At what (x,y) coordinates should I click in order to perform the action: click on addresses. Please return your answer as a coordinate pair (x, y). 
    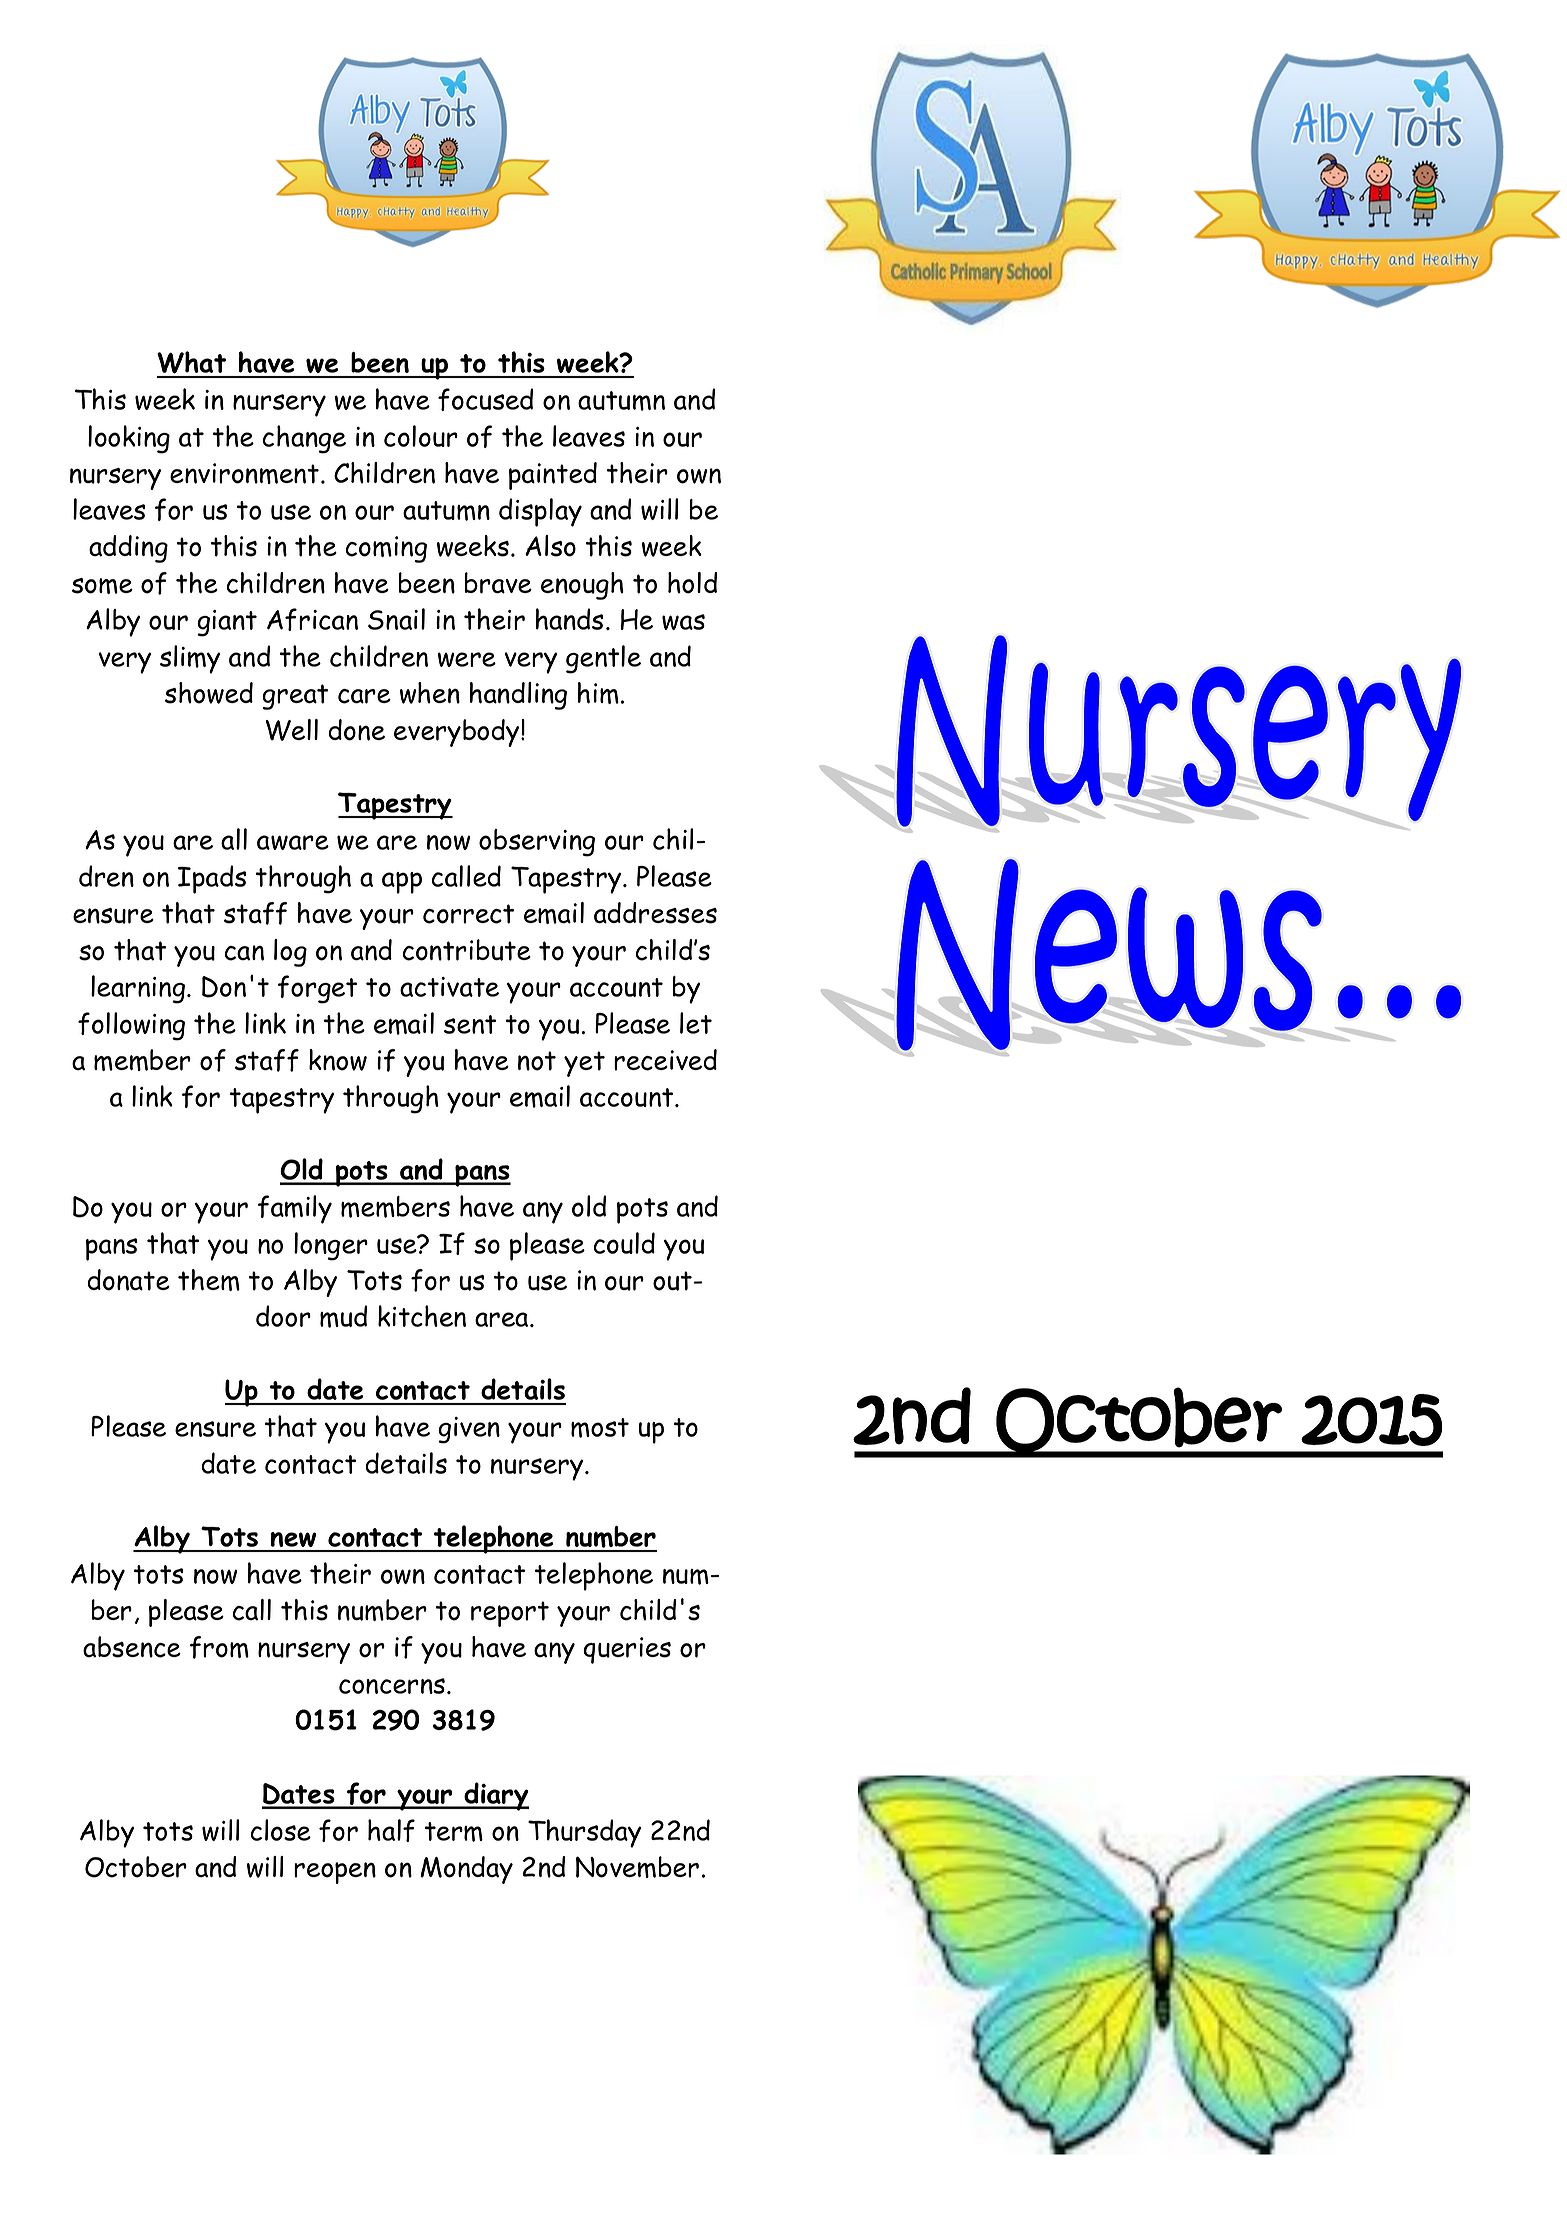
    Looking at the image, I should click on (655, 913).
